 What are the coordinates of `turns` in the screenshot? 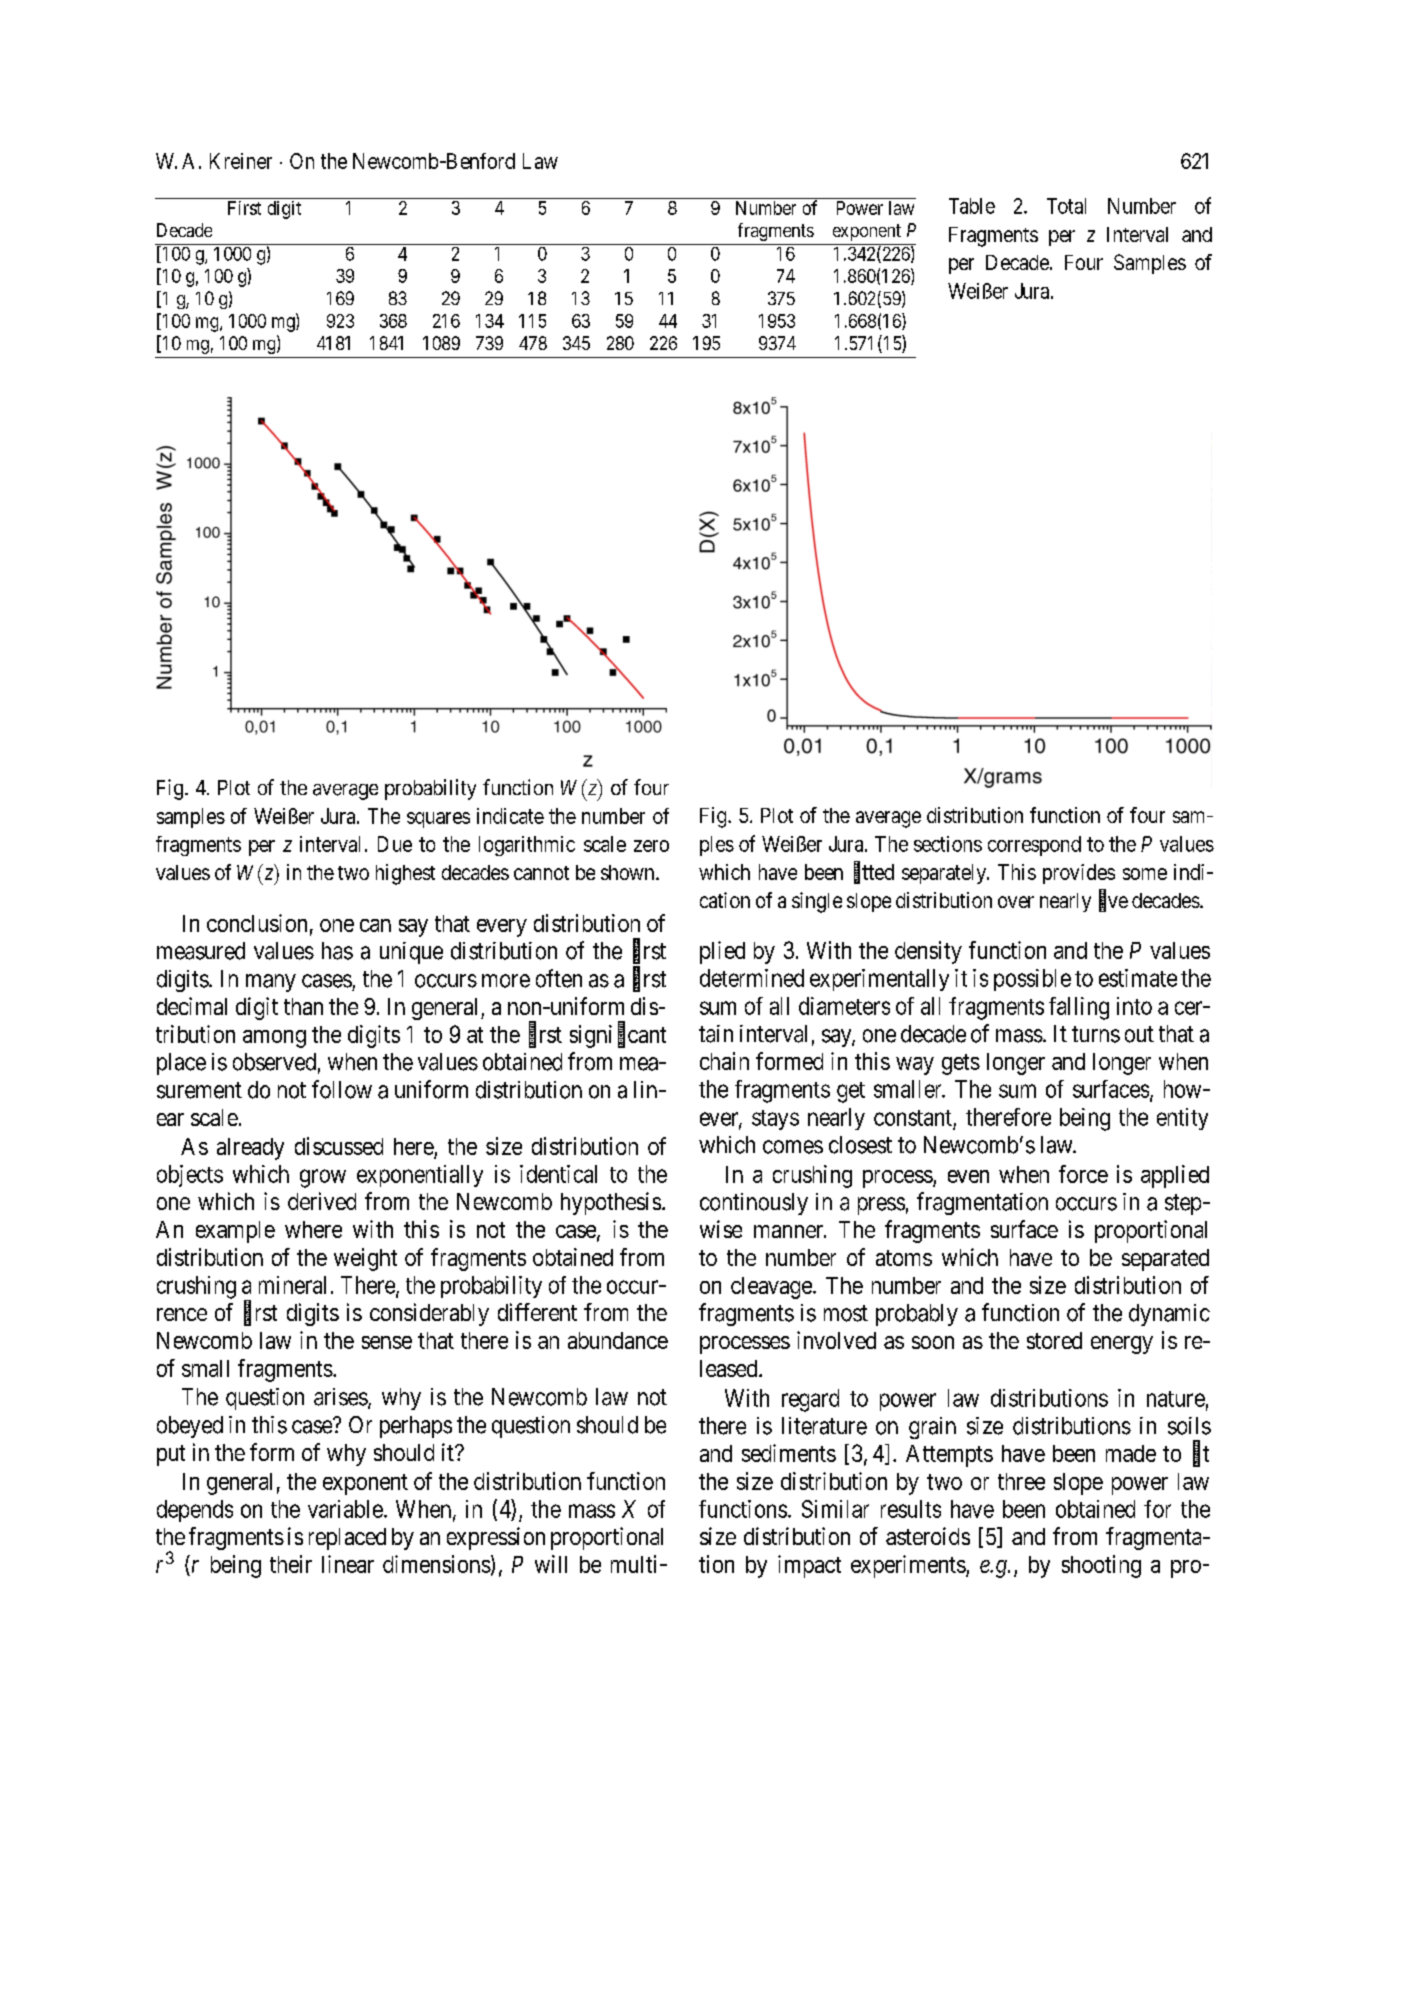 It's located at (1096, 1034).
